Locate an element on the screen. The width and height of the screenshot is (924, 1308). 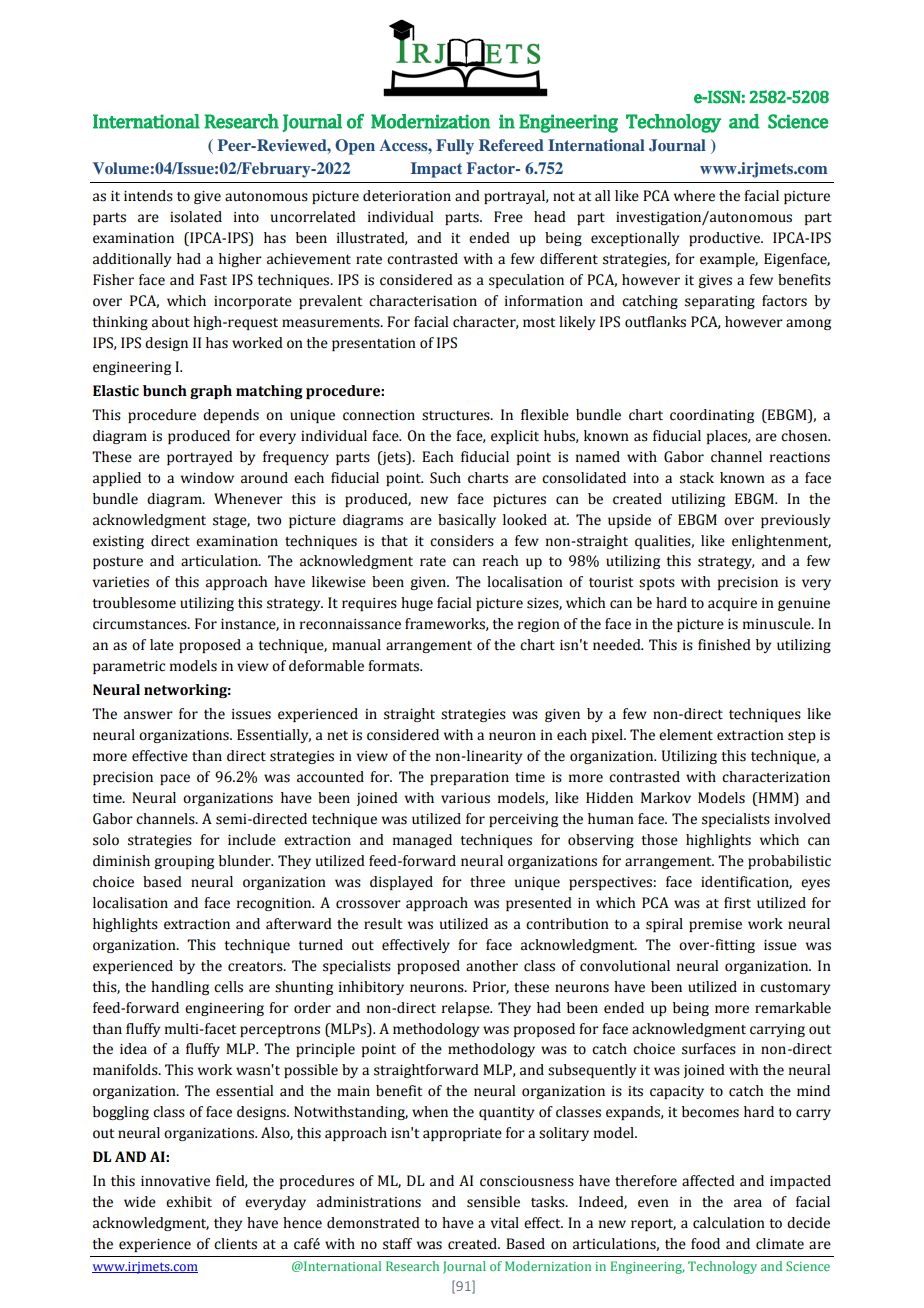
sensible is located at coordinates (493, 1202).
